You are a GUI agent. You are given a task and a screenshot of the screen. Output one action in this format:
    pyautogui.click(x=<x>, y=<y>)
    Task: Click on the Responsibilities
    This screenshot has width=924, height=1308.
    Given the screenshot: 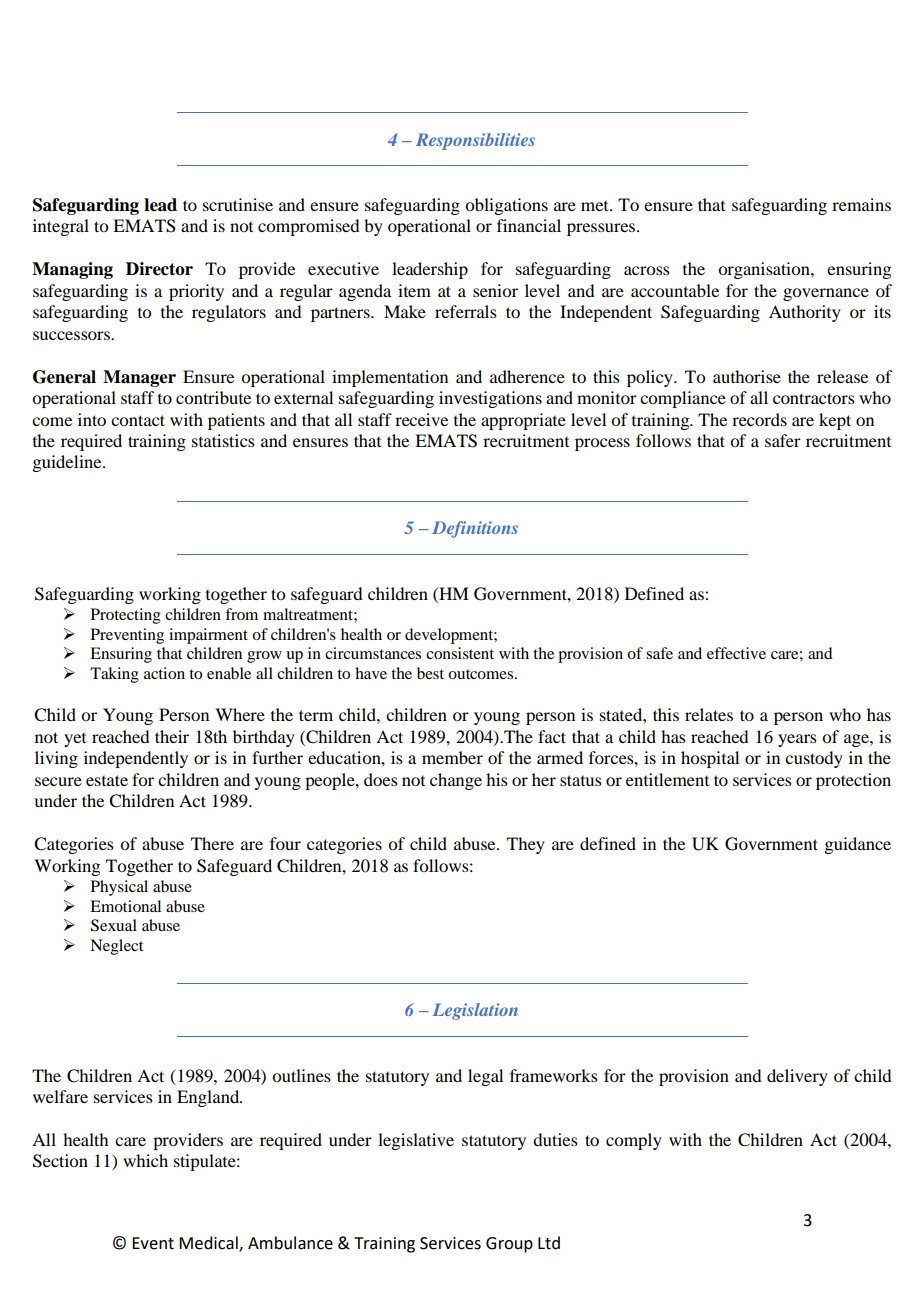 What is the action you would take?
    pyautogui.click(x=475, y=141)
